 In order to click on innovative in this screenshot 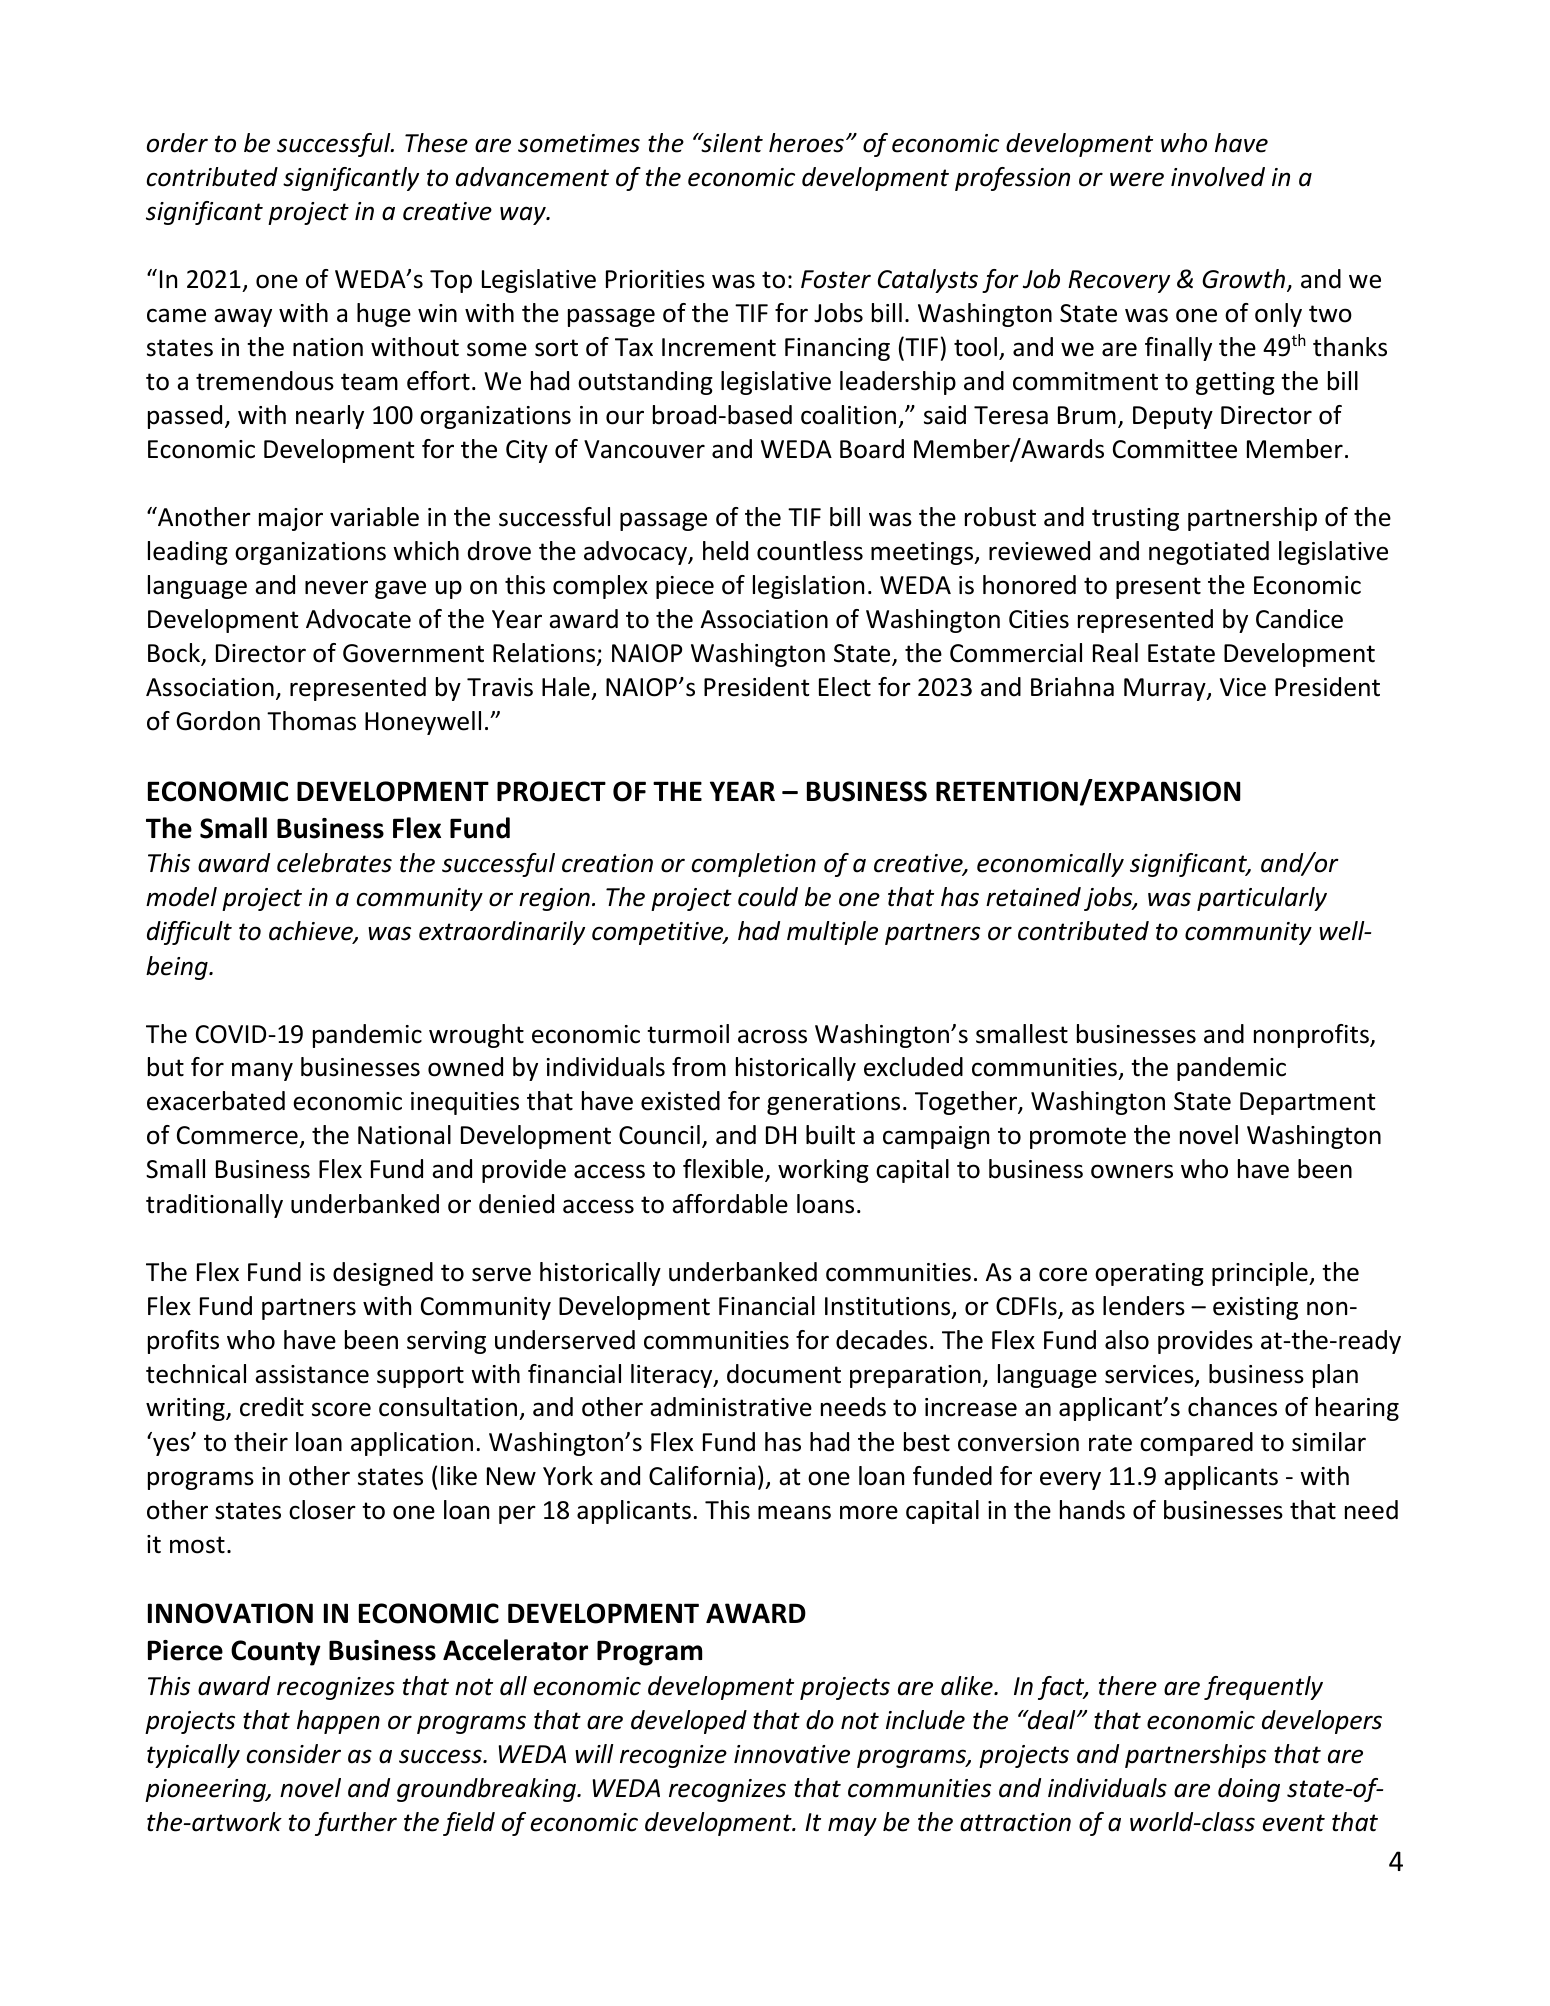, I will do `click(792, 1754)`.
